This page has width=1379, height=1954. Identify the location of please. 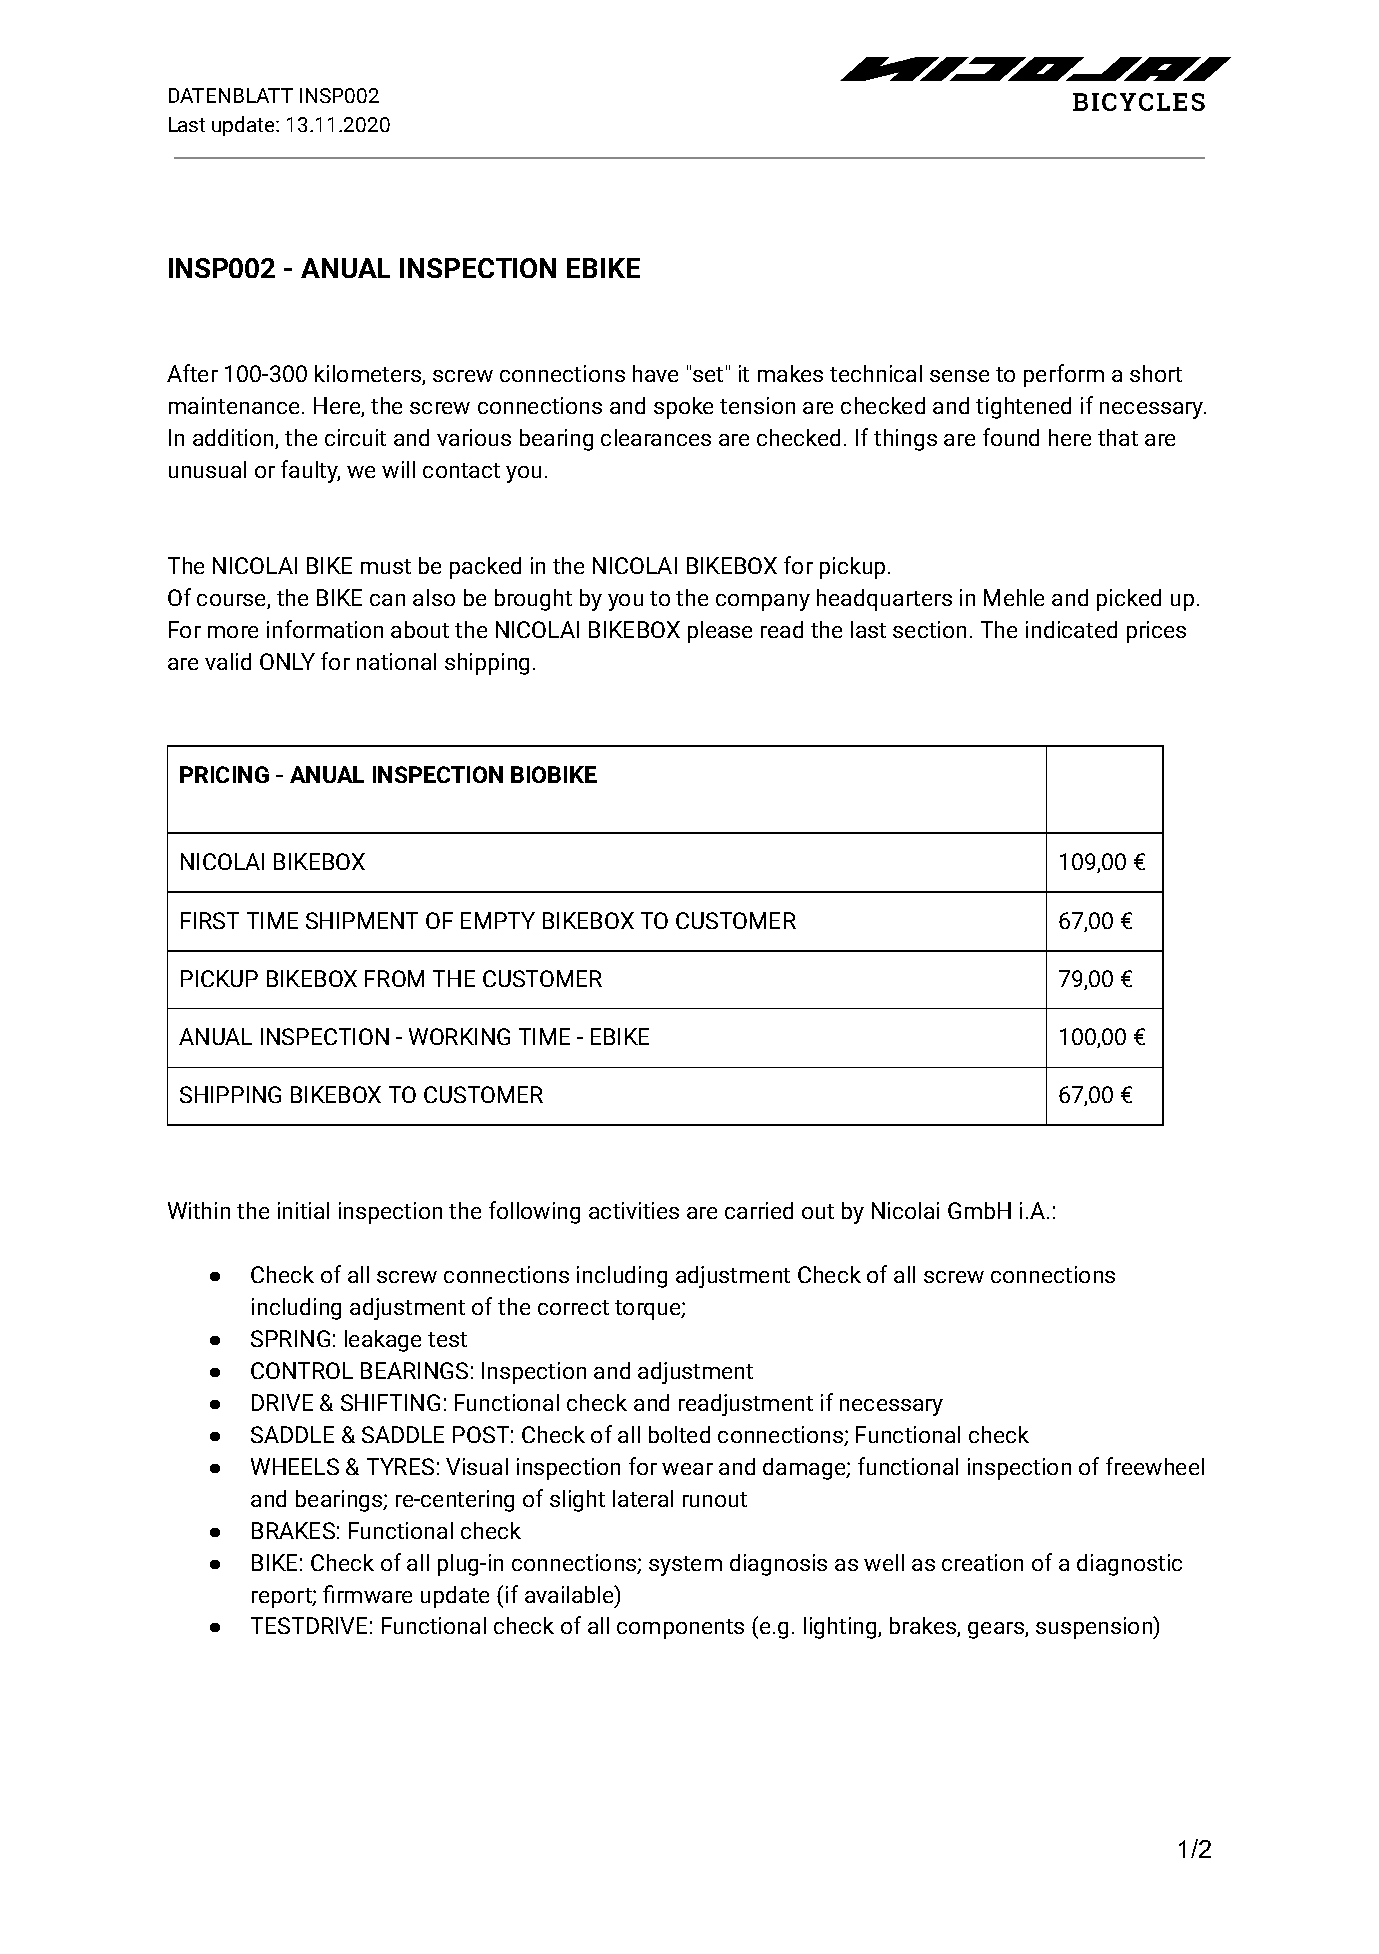
(720, 632).
